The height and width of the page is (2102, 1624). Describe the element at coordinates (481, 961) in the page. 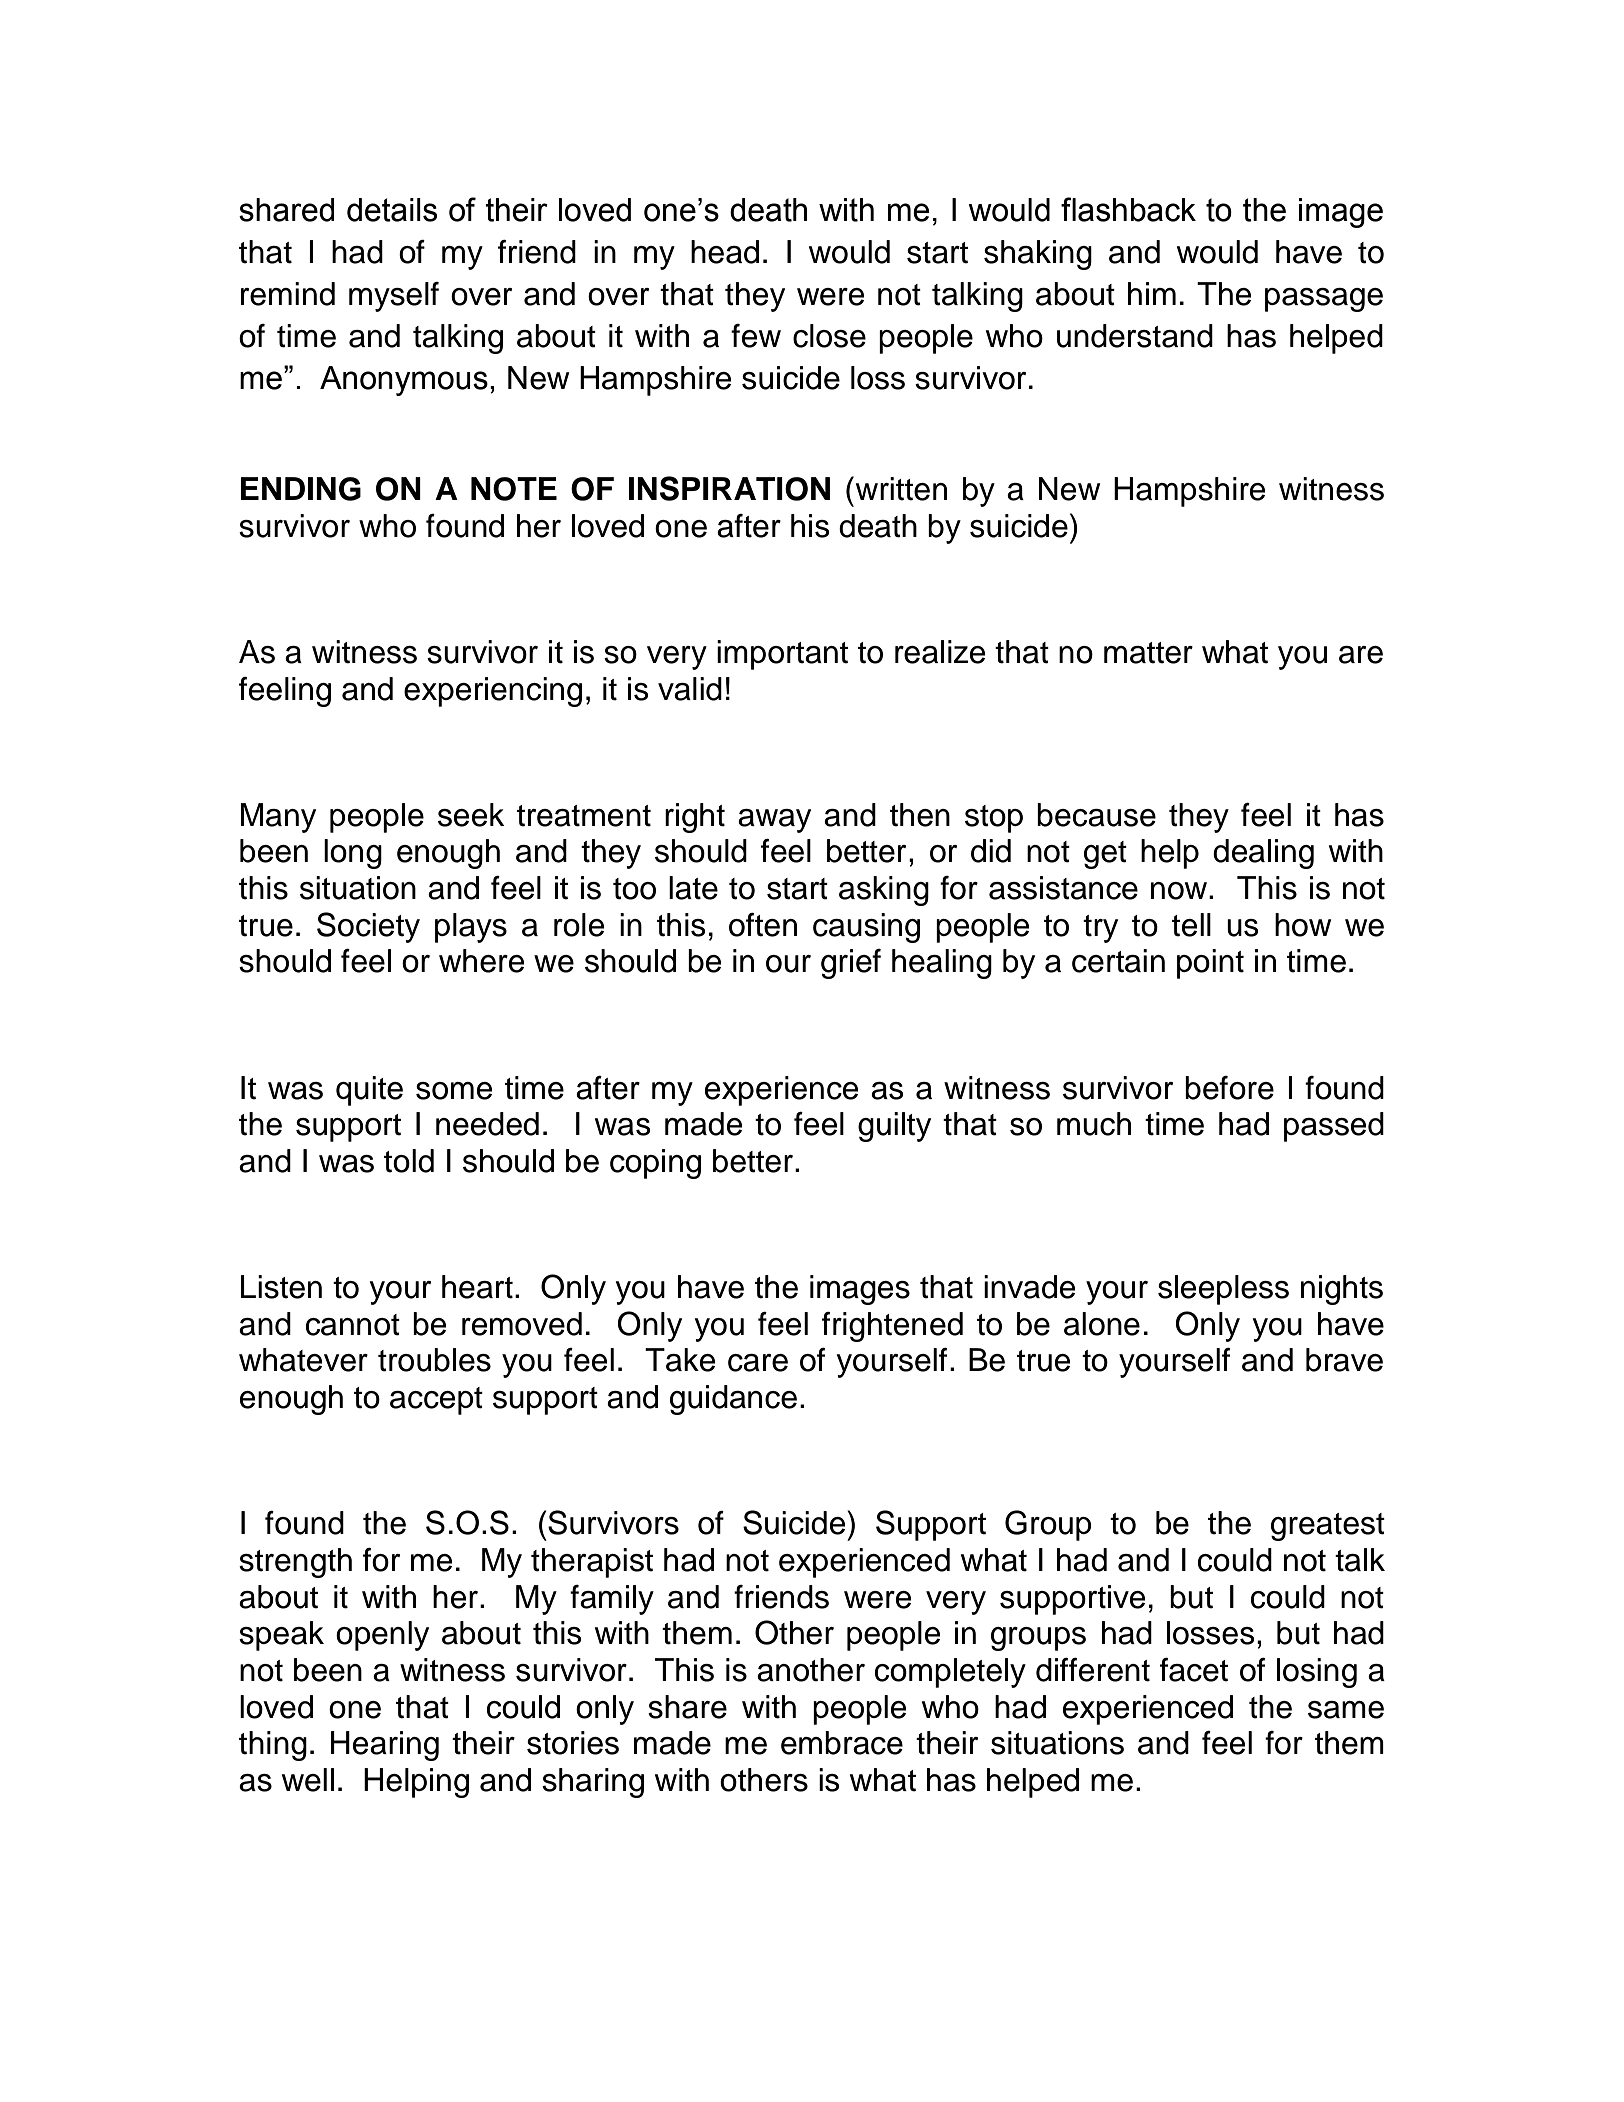

I see `where` at that location.
